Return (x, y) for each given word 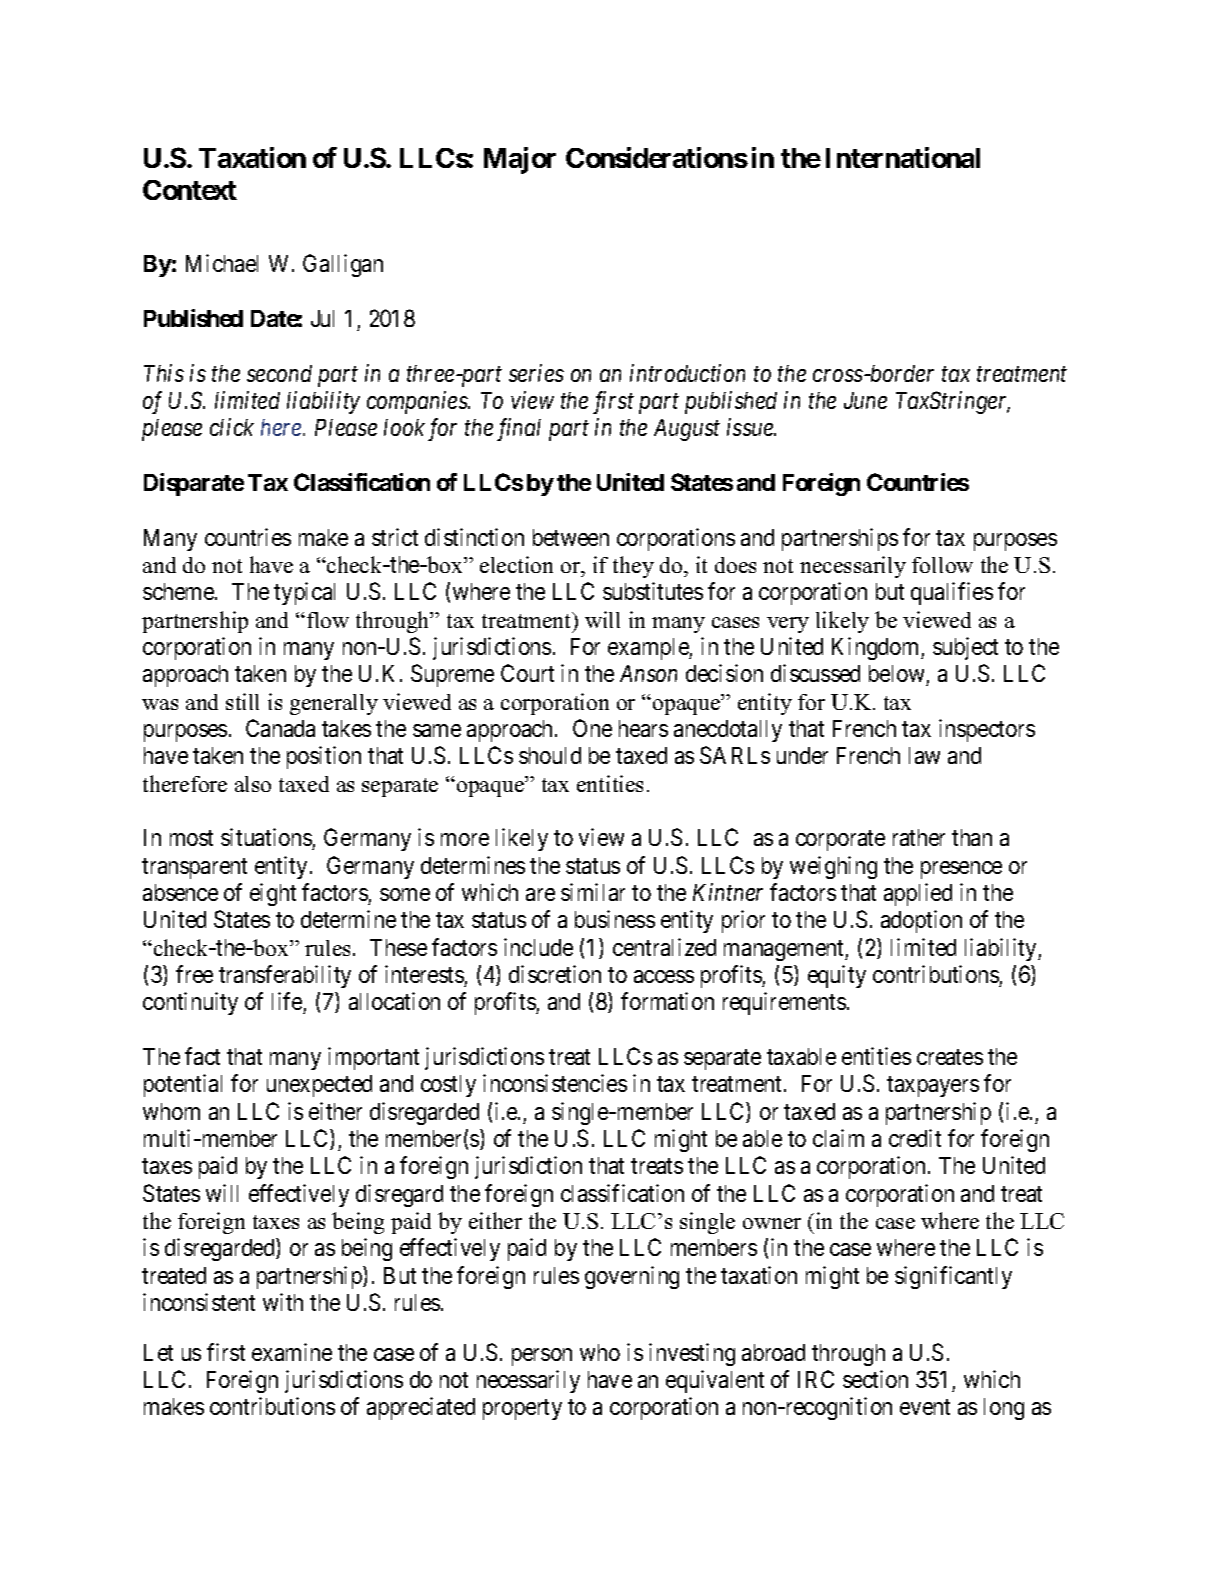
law (924, 755)
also (253, 784)
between (571, 537)
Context (190, 190)
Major (520, 160)
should (550, 755)
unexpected (319, 1086)
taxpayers (933, 1087)
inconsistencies (555, 1083)
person (542, 1357)
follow (942, 565)
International (903, 157)
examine (292, 1352)
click (232, 427)
